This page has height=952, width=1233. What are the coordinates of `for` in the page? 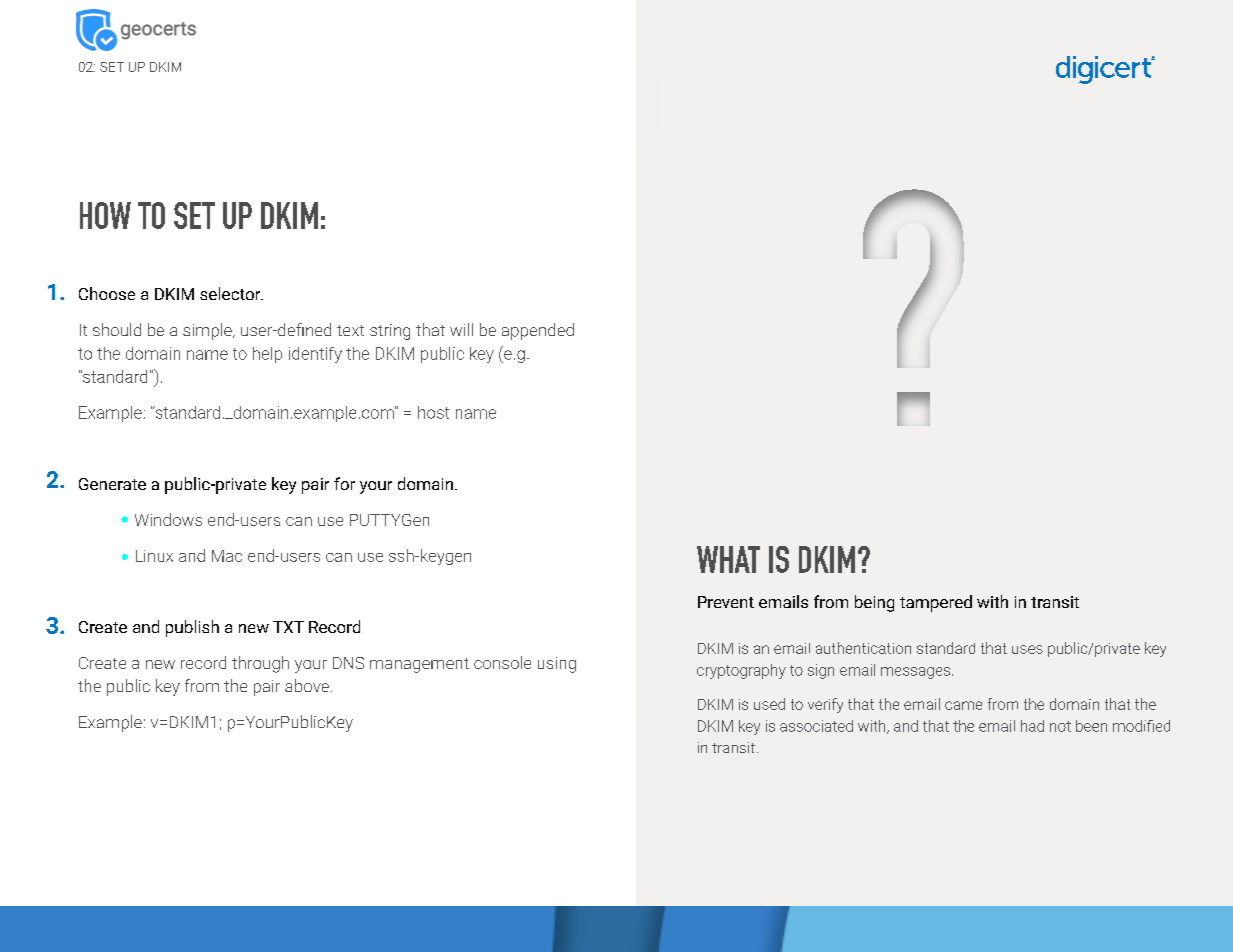 It's located at (344, 483).
